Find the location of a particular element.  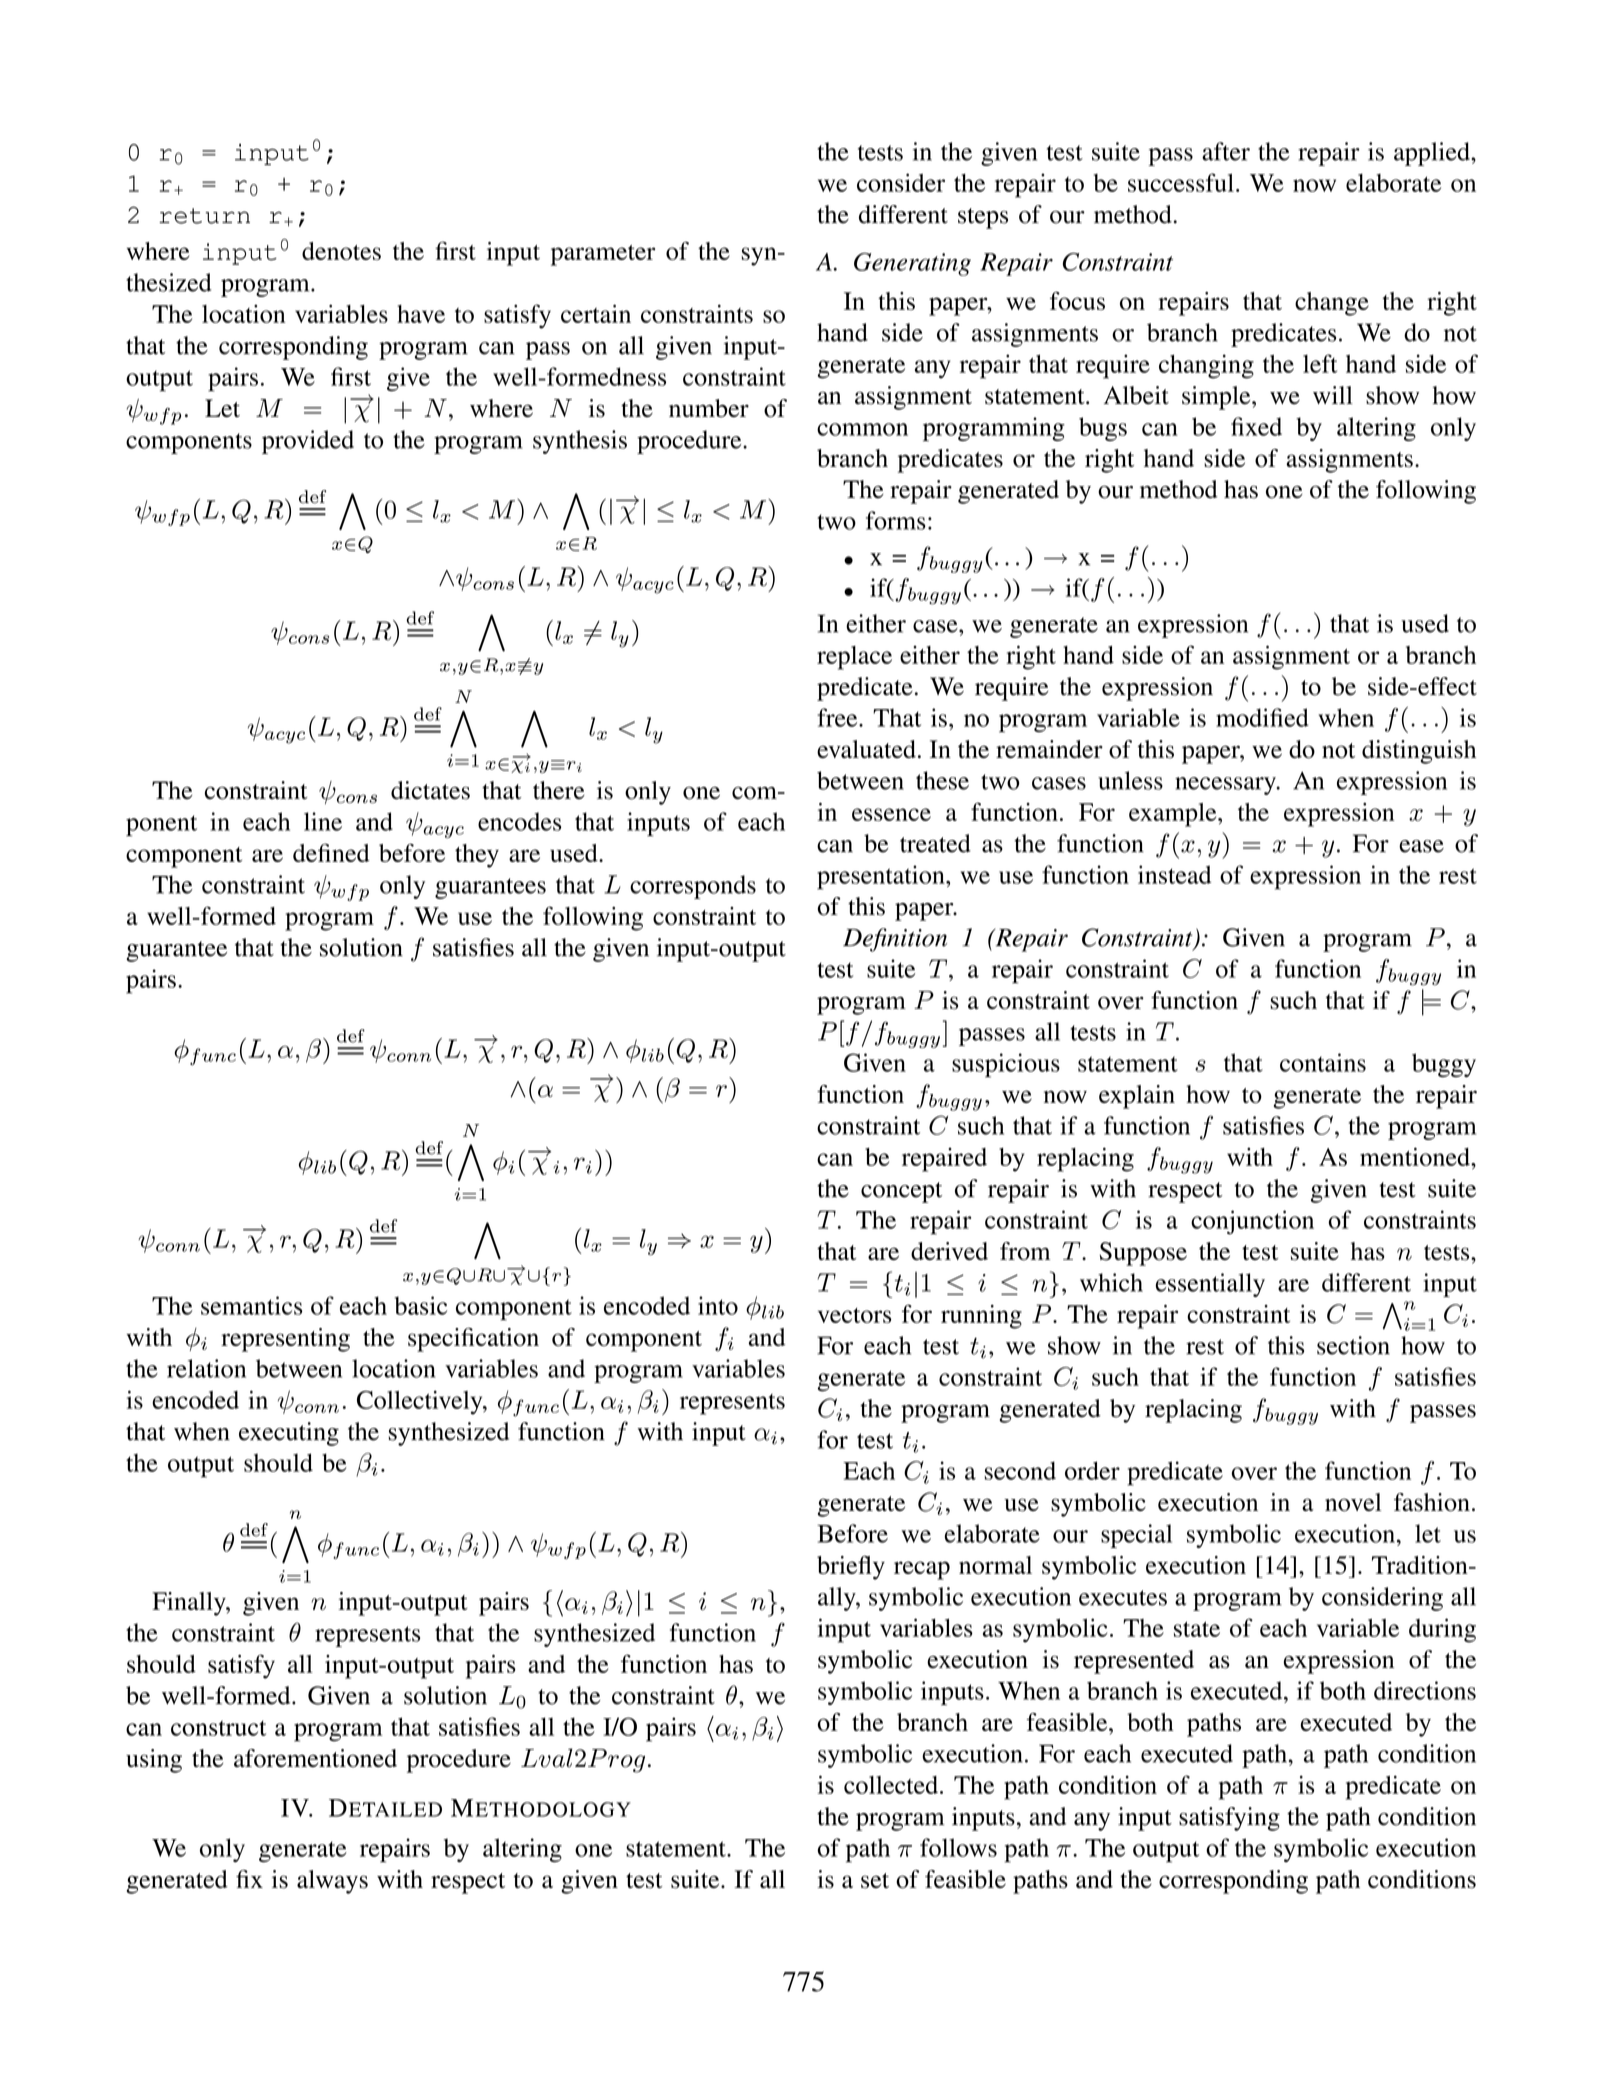

denotes is located at coordinates (341, 251).
